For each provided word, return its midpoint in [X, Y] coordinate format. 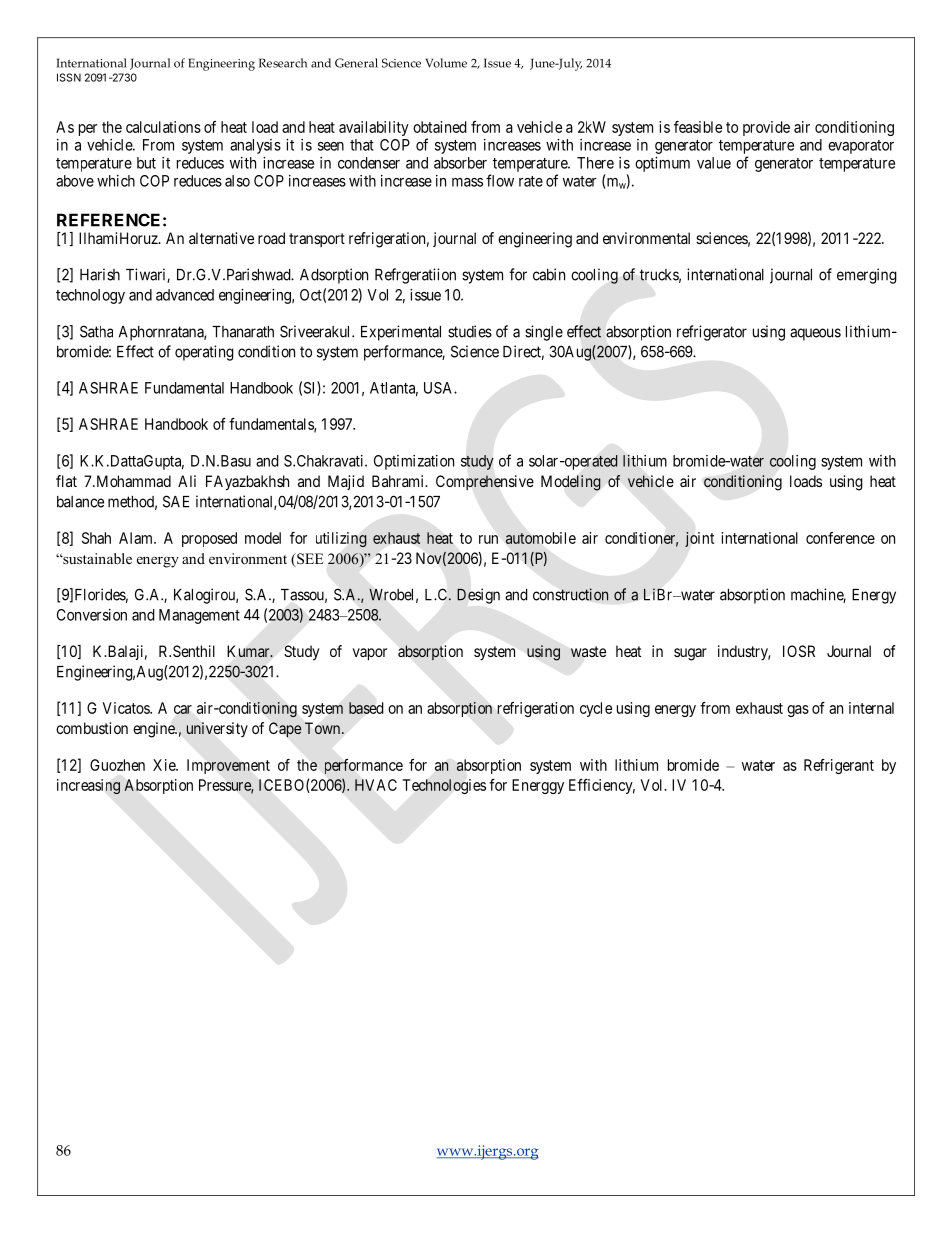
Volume [446, 63]
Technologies [444, 786]
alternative [221, 238]
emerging [867, 276]
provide [766, 128]
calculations [163, 127]
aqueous [815, 334]
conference [840, 538]
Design [478, 596]
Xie [165, 765]
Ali [187, 481]
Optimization [414, 462]
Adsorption [334, 276]
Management [199, 616]
